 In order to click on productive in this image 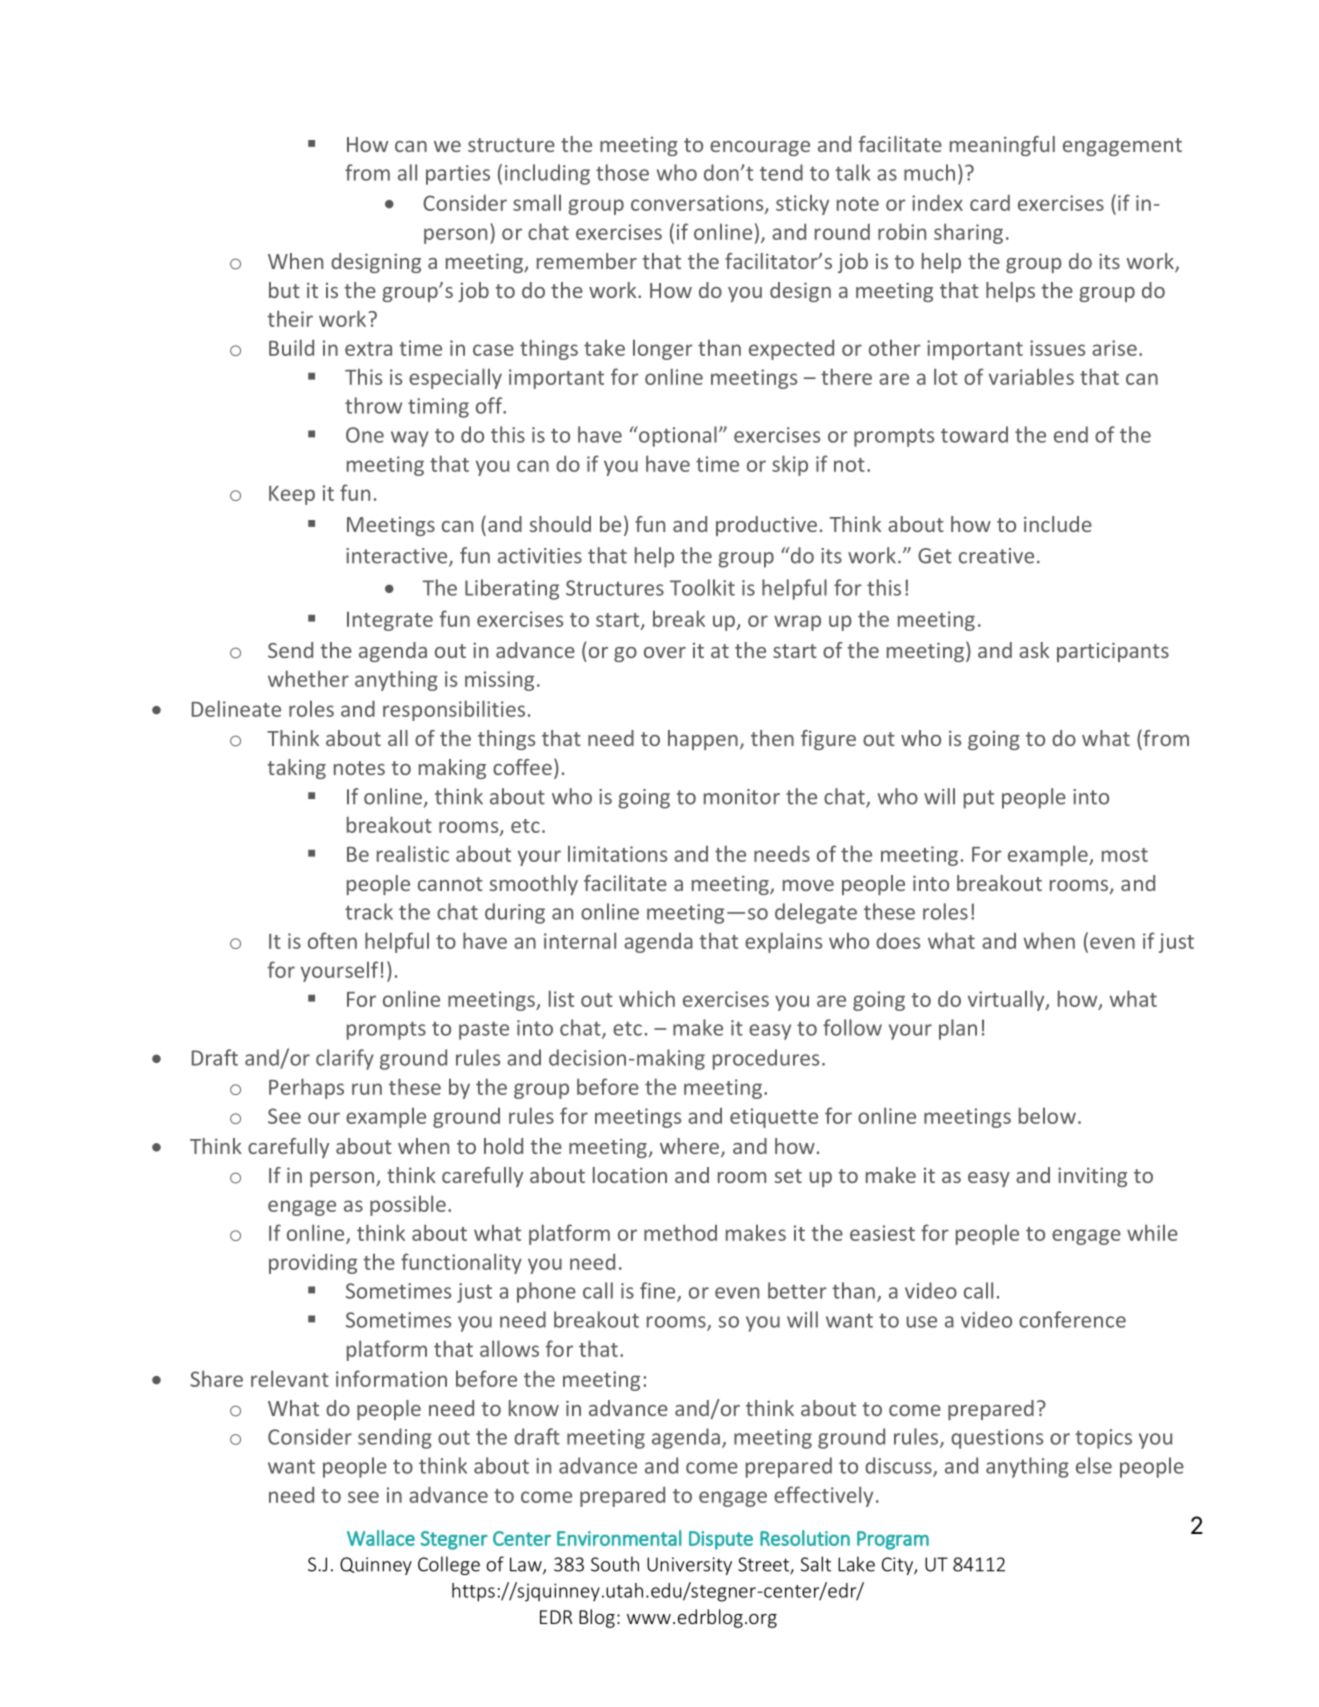, I will do `click(766, 526)`.
